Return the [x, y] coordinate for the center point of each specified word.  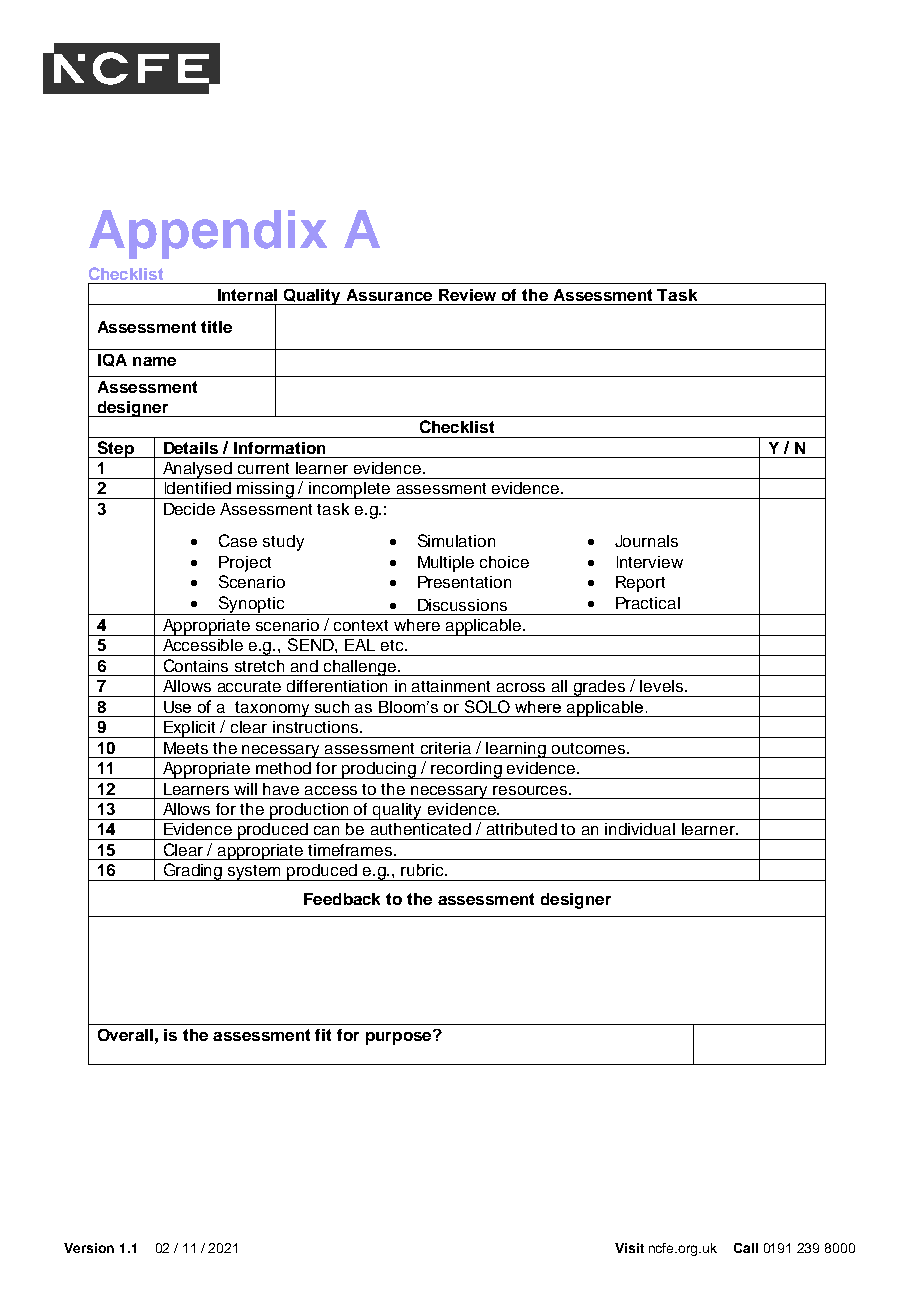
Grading [193, 872]
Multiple [446, 564]
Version [89, 1248]
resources [531, 790]
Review [467, 295]
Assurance [389, 295]
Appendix [208, 234]
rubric [423, 870]
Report [640, 584]
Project [245, 564]
